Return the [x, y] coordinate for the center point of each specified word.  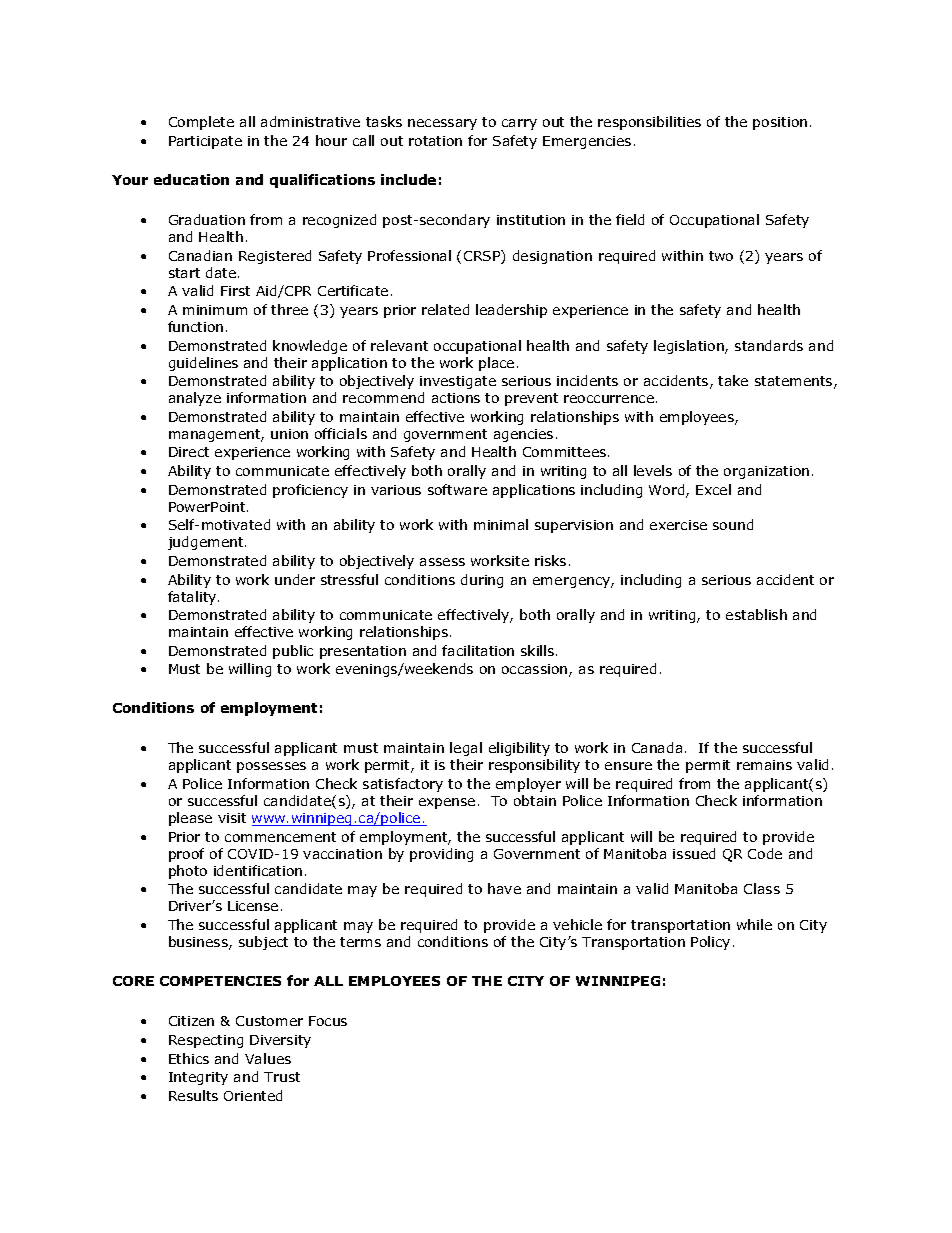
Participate [205, 142]
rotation [435, 141]
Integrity [198, 1078]
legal [466, 749]
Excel [713, 489]
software [457, 489]
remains [764, 765]
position [780, 123]
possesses [271, 767]
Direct [189, 452]
